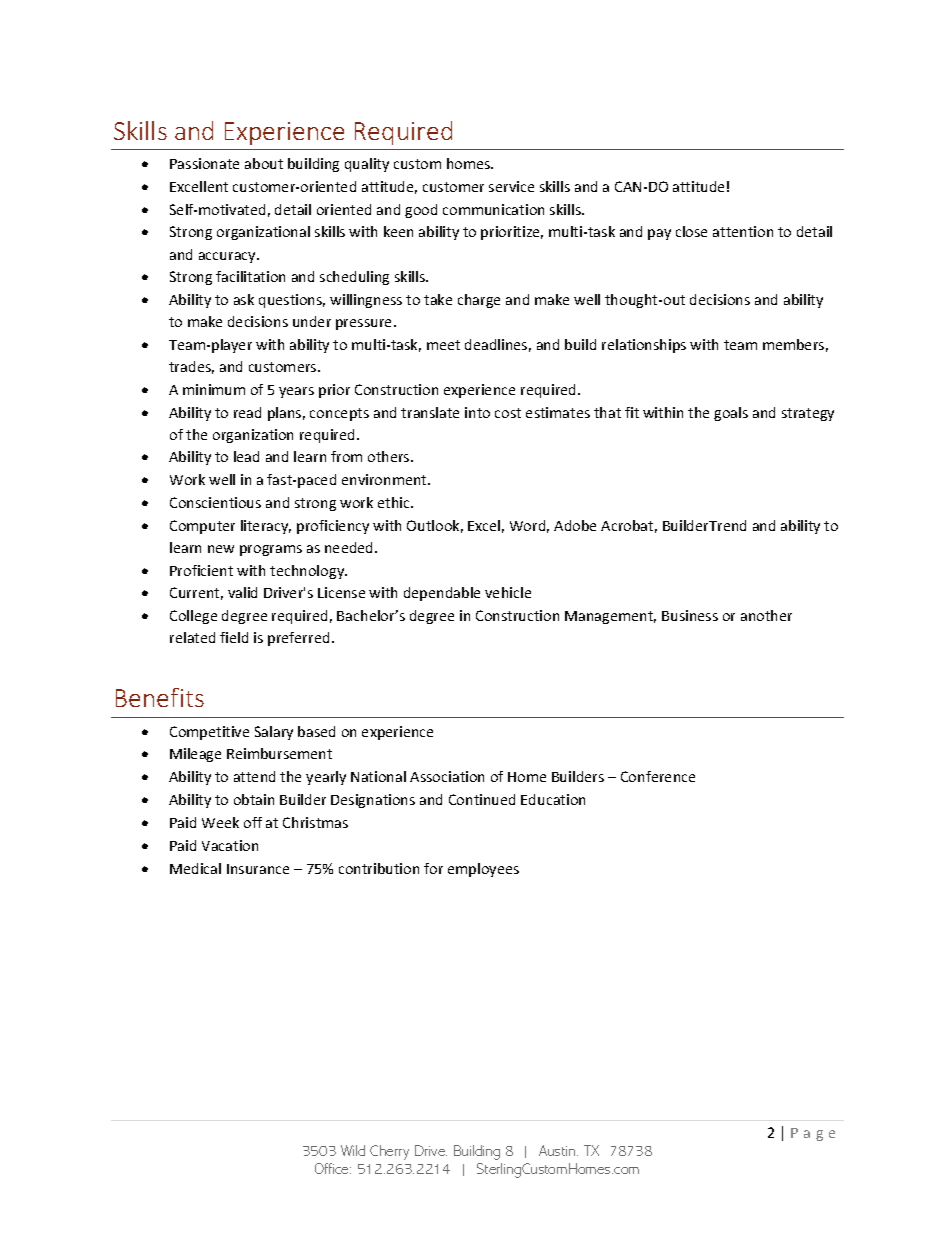  What do you see at coordinates (575, 525) in the screenshot?
I see `Adobe` at bounding box center [575, 525].
